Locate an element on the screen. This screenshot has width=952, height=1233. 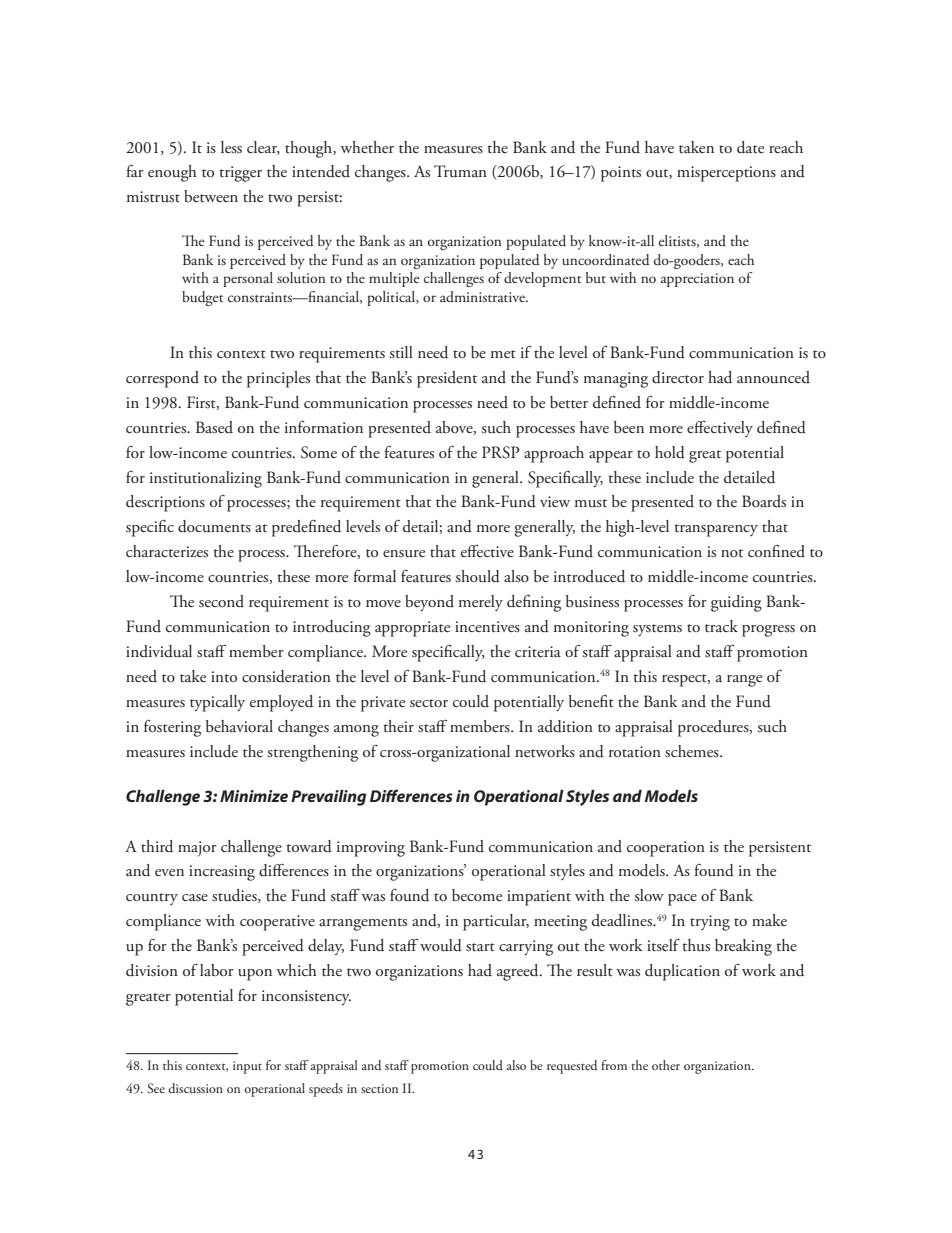
input is located at coordinates (247, 1067).
